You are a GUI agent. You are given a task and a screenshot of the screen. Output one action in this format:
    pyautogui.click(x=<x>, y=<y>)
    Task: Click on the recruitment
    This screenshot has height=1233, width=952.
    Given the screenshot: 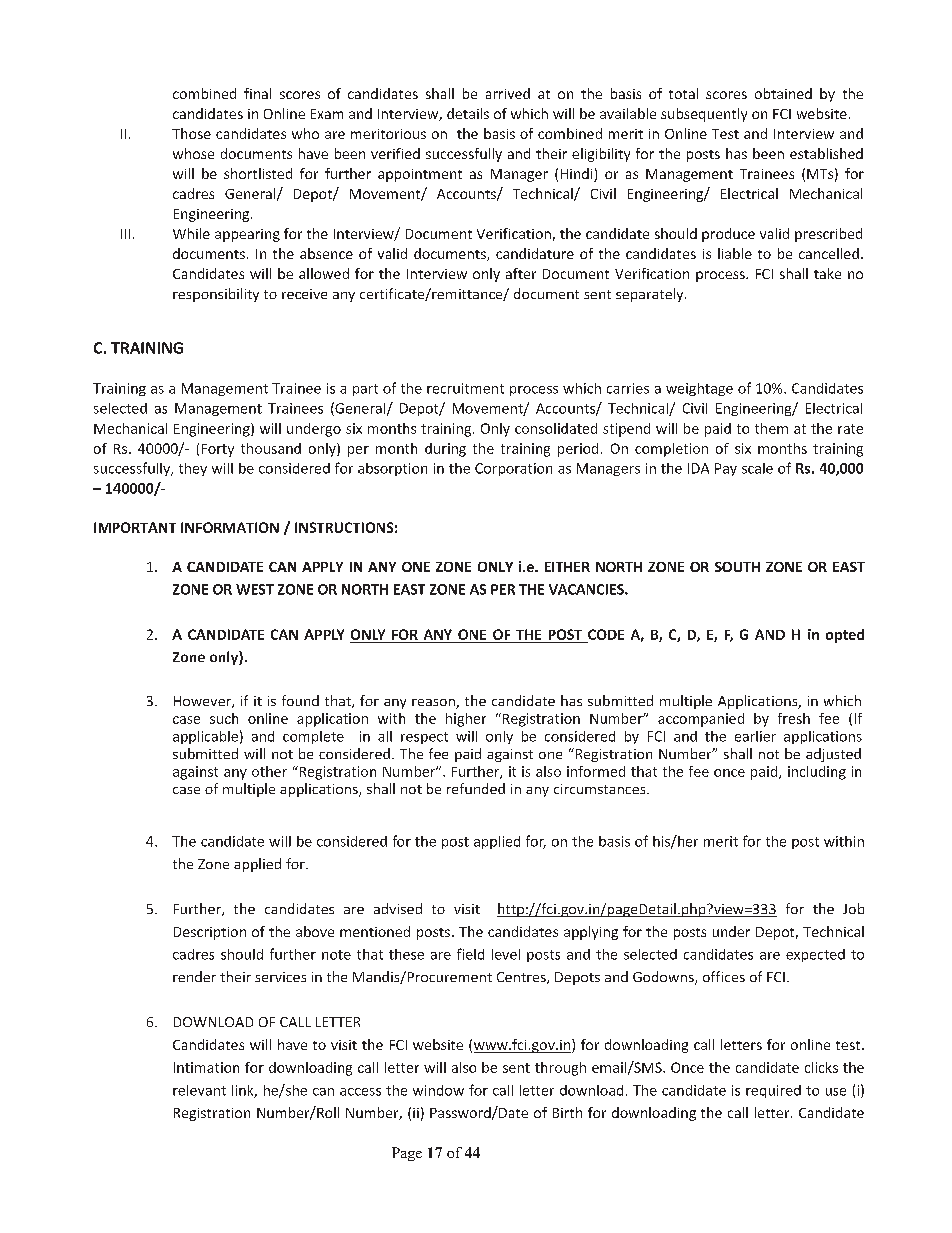 What is the action you would take?
    pyautogui.click(x=465, y=388)
